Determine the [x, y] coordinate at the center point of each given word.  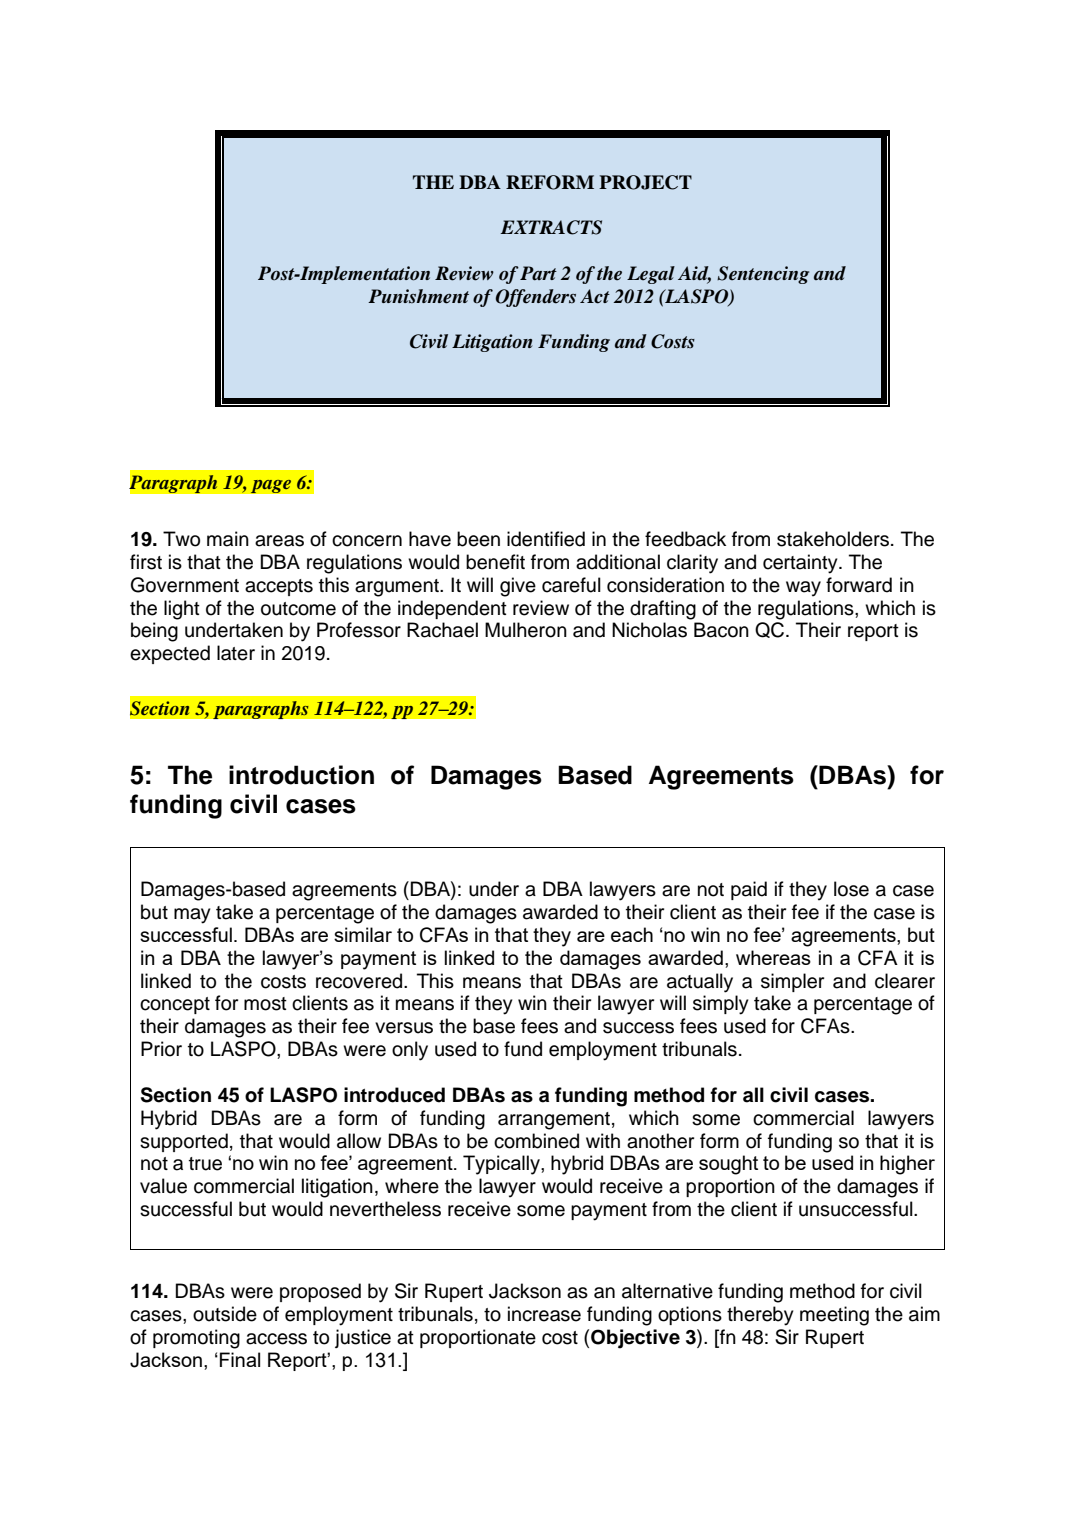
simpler [792, 982]
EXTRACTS [551, 227]
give [518, 587]
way [803, 589]
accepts [279, 587]
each [632, 934]
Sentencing [763, 275]
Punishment [418, 296]
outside [225, 1314]
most [265, 1004]
